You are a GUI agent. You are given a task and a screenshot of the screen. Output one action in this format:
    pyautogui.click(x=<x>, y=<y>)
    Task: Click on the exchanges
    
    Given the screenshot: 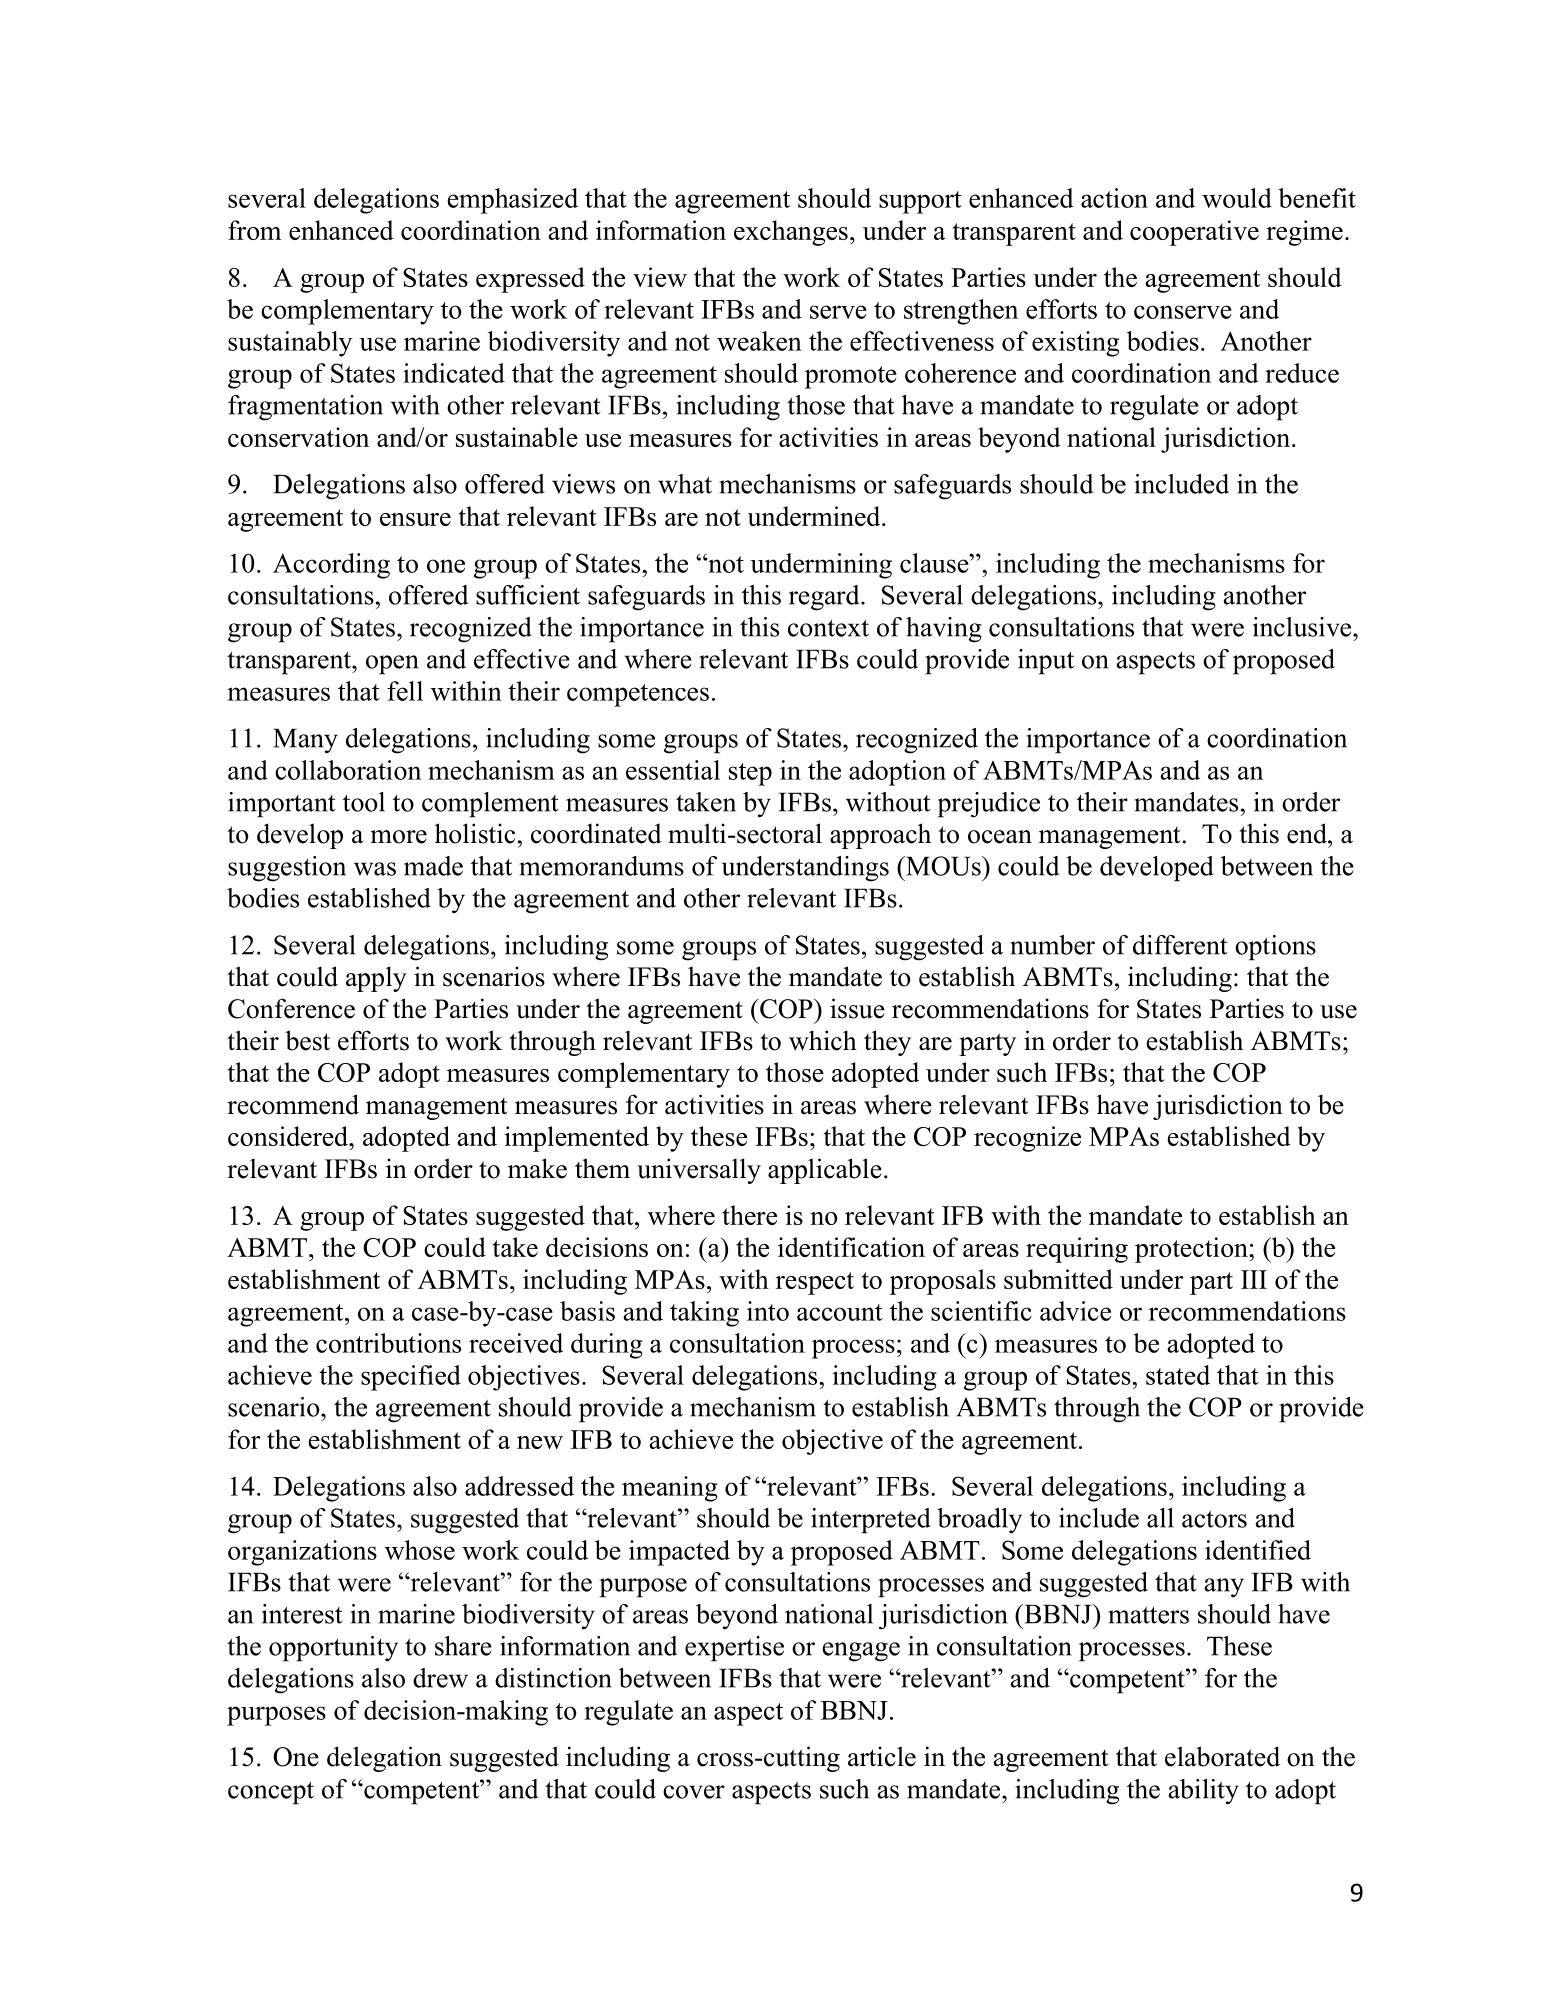 What is the action you would take?
    pyautogui.click(x=791, y=233)
